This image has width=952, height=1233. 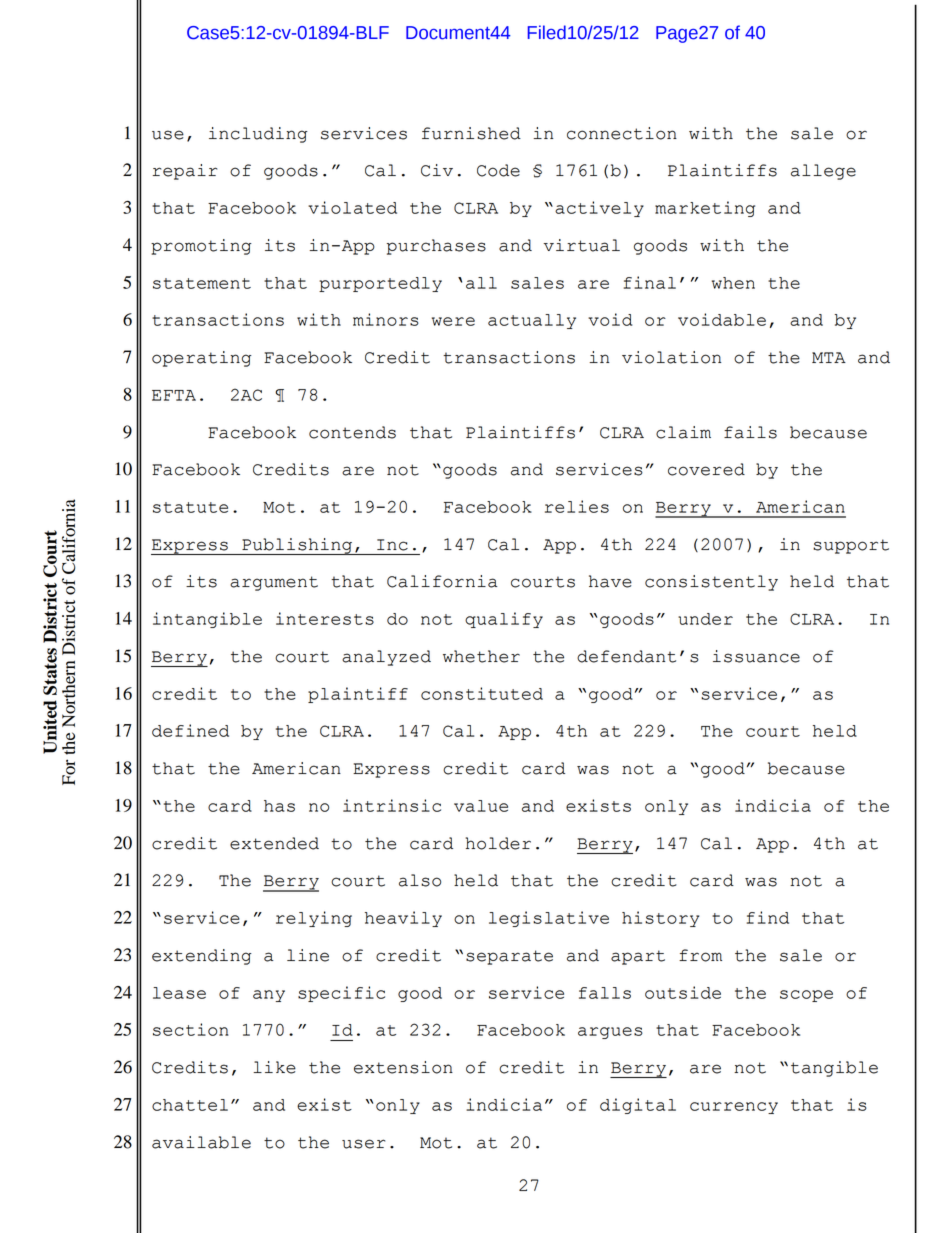 What do you see at coordinates (768, 917) in the image?
I see `find` at bounding box center [768, 917].
